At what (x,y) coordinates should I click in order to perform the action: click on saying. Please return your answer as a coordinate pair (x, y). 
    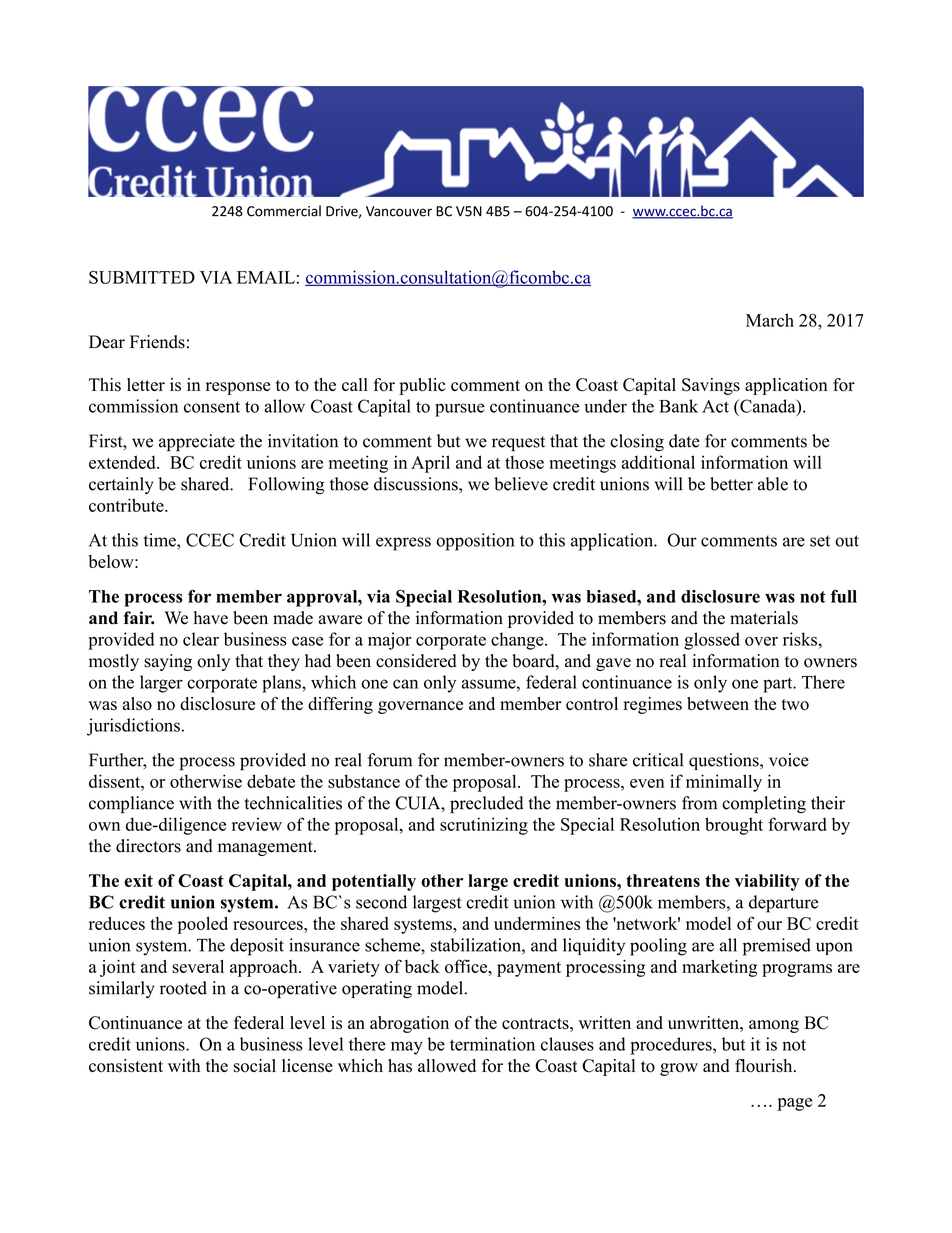
    Looking at the image, I should click on (168, 662).
